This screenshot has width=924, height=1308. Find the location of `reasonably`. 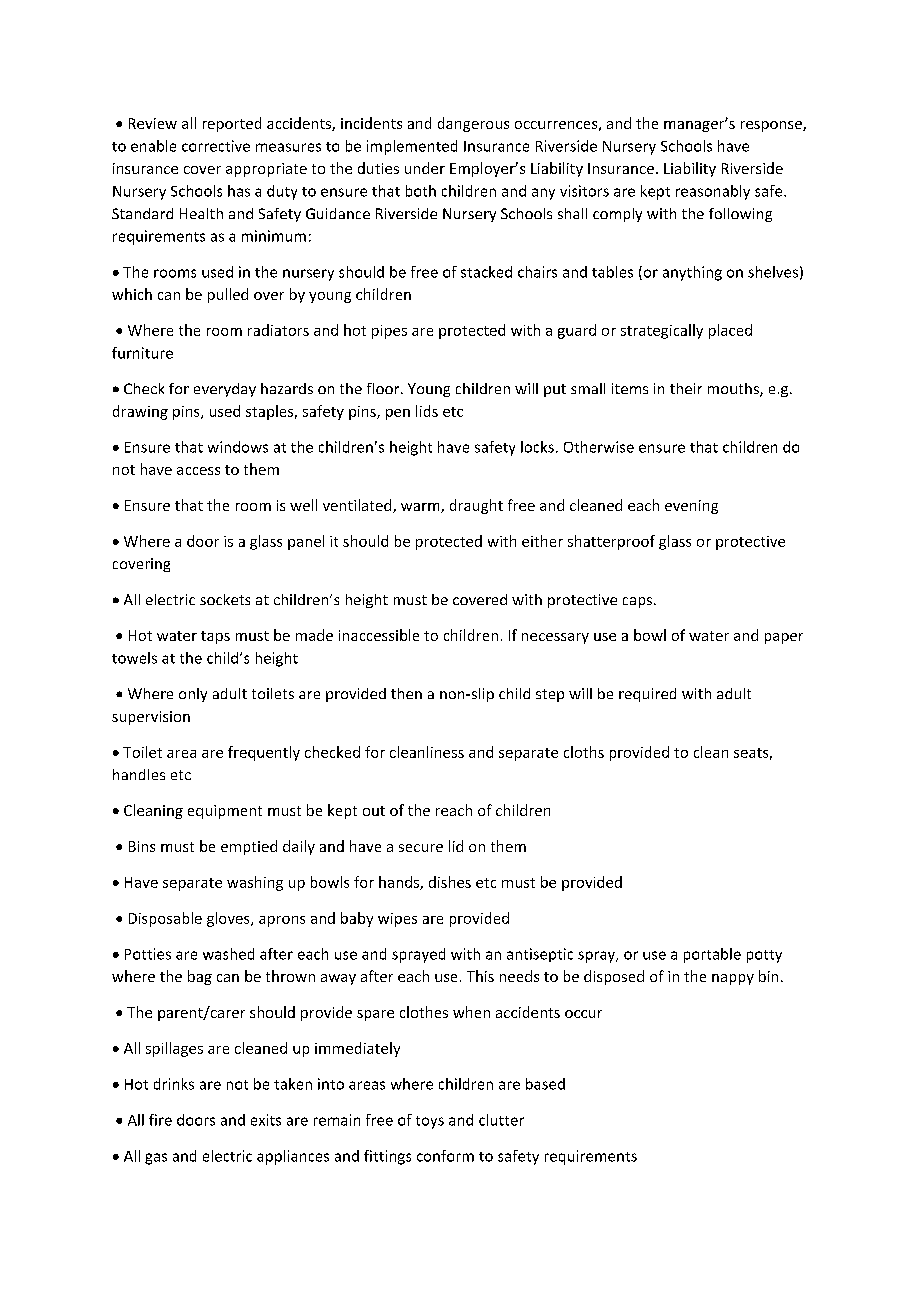

reasonably is located at coordinates (713, 192).
